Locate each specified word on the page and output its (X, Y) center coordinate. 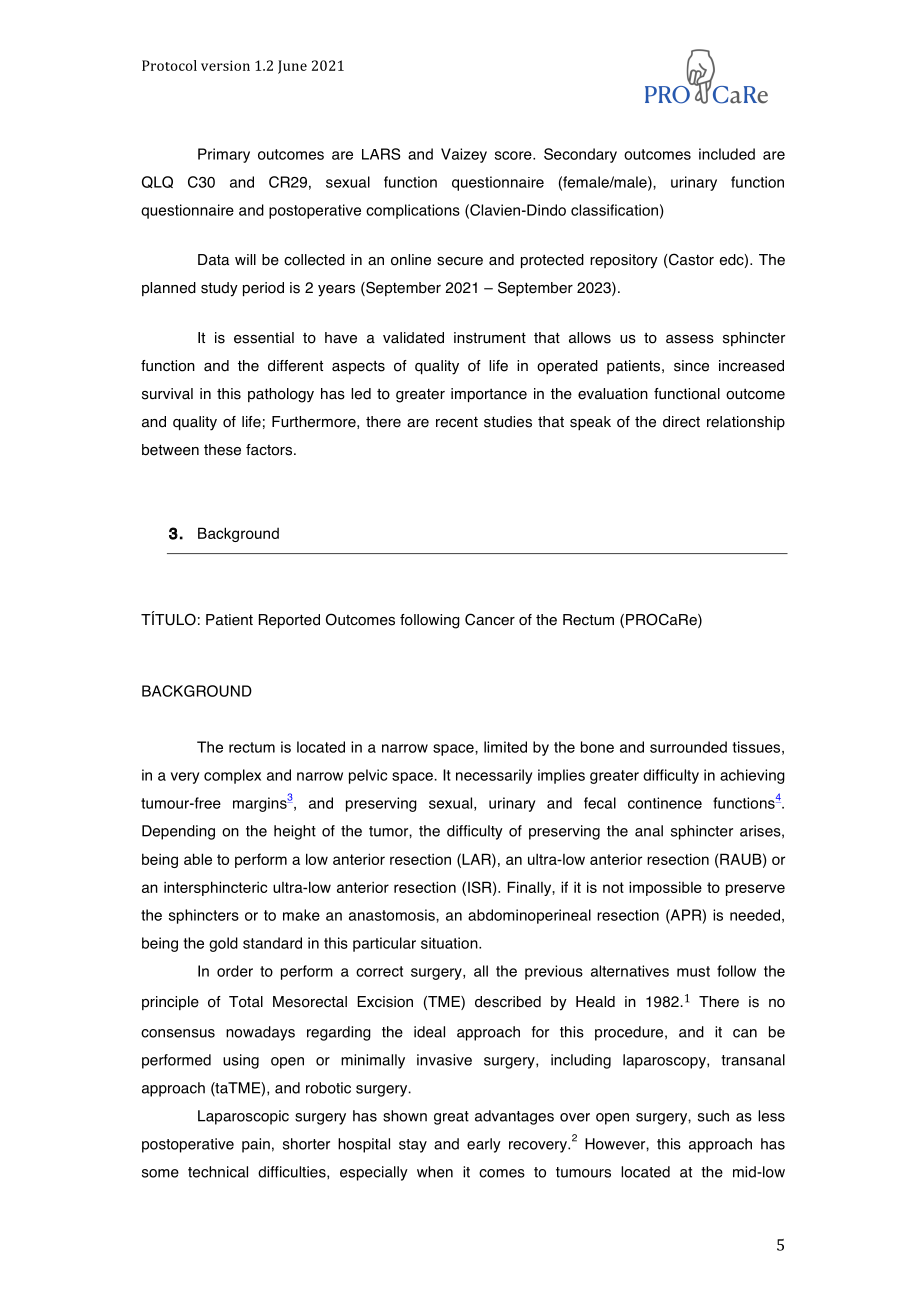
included (727, 154)
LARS (381, 154)
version (225, 65)
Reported (289, 621)
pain (256, 1145)
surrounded (688, 747)
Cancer (490, 619)
